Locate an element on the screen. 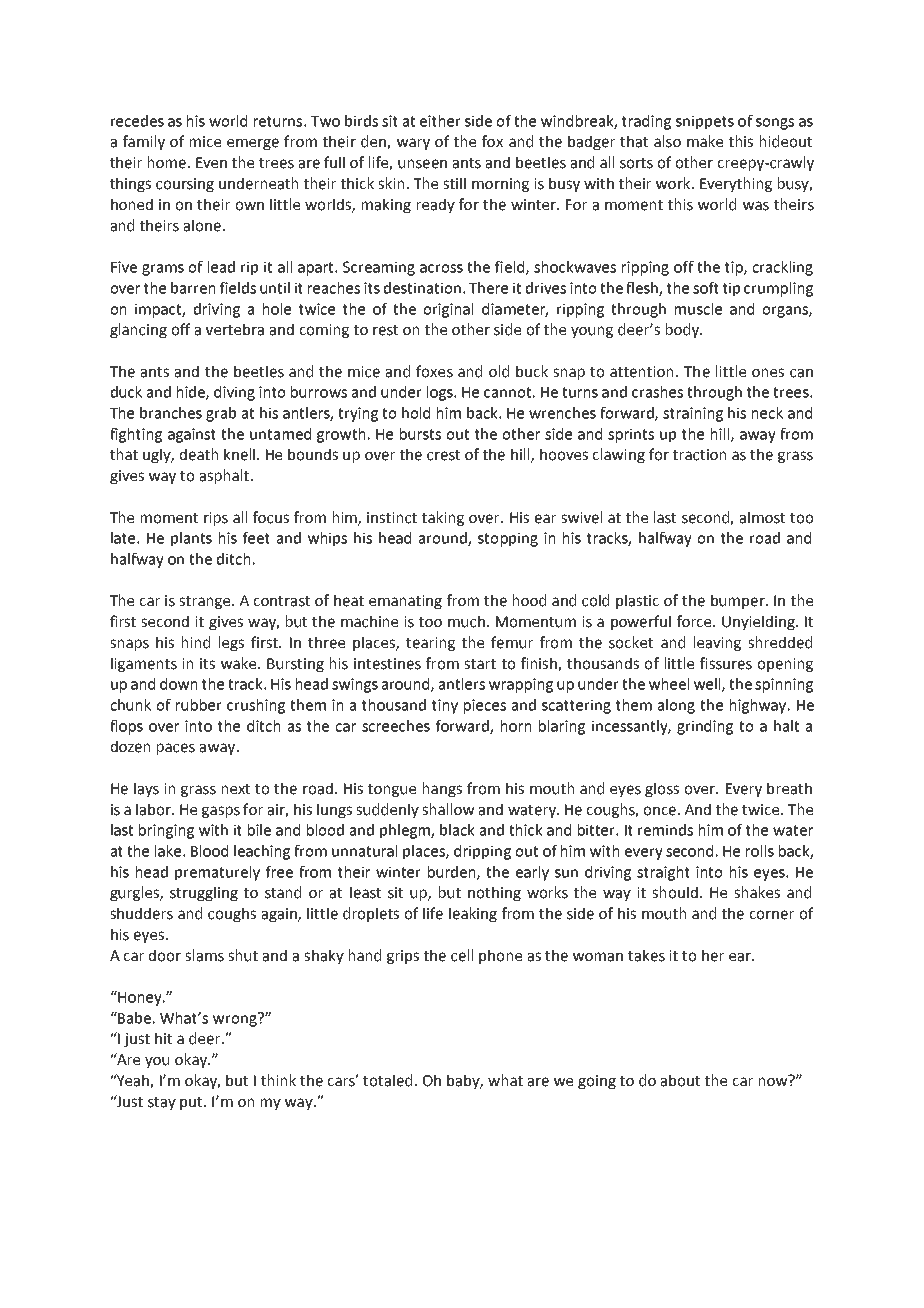 Image resolution: width=924 pixels, height=1308 pixels. should is located at coordinates (675, 892).
